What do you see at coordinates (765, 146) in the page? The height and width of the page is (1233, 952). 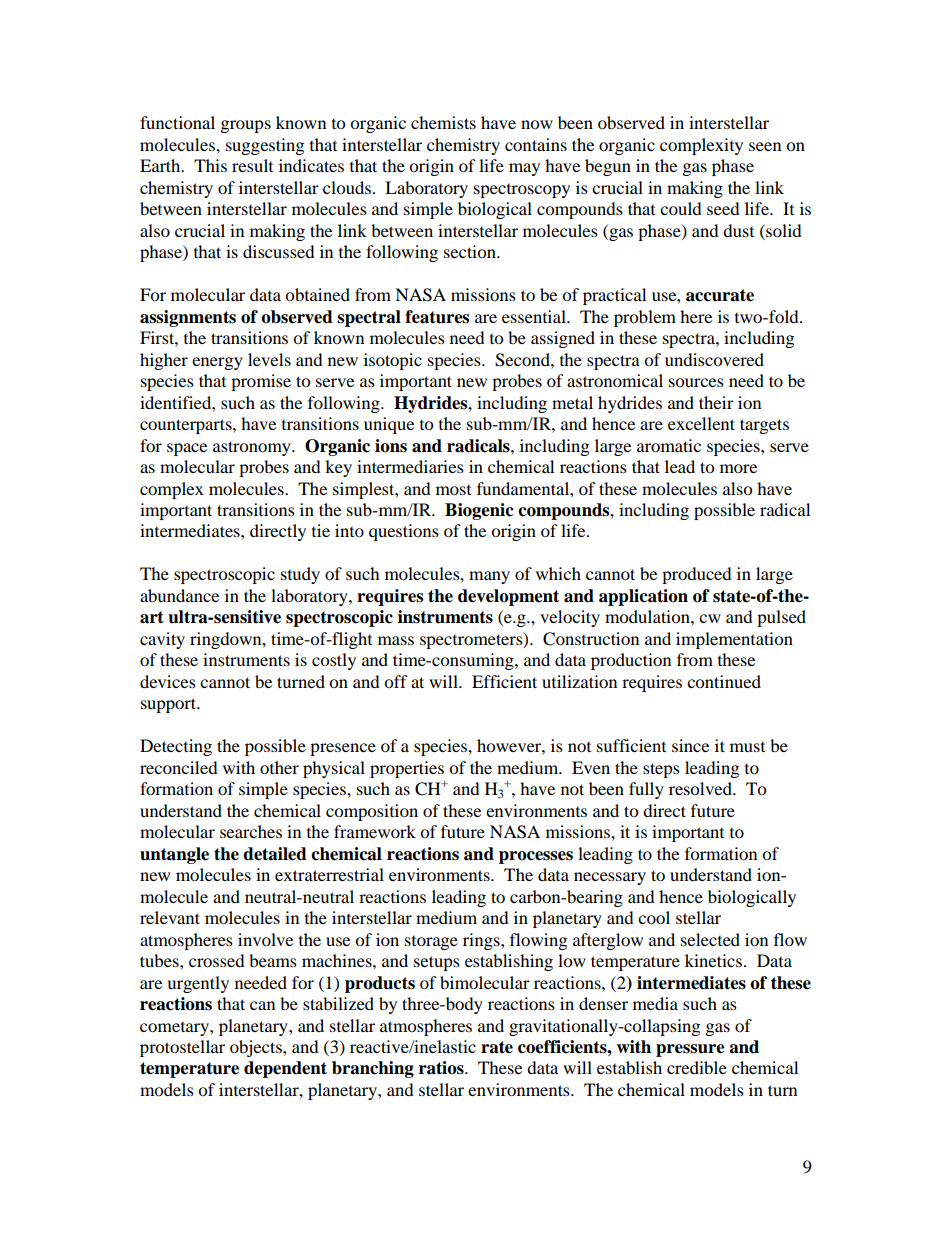 I see `seen` at bounding box center [765, 146].
